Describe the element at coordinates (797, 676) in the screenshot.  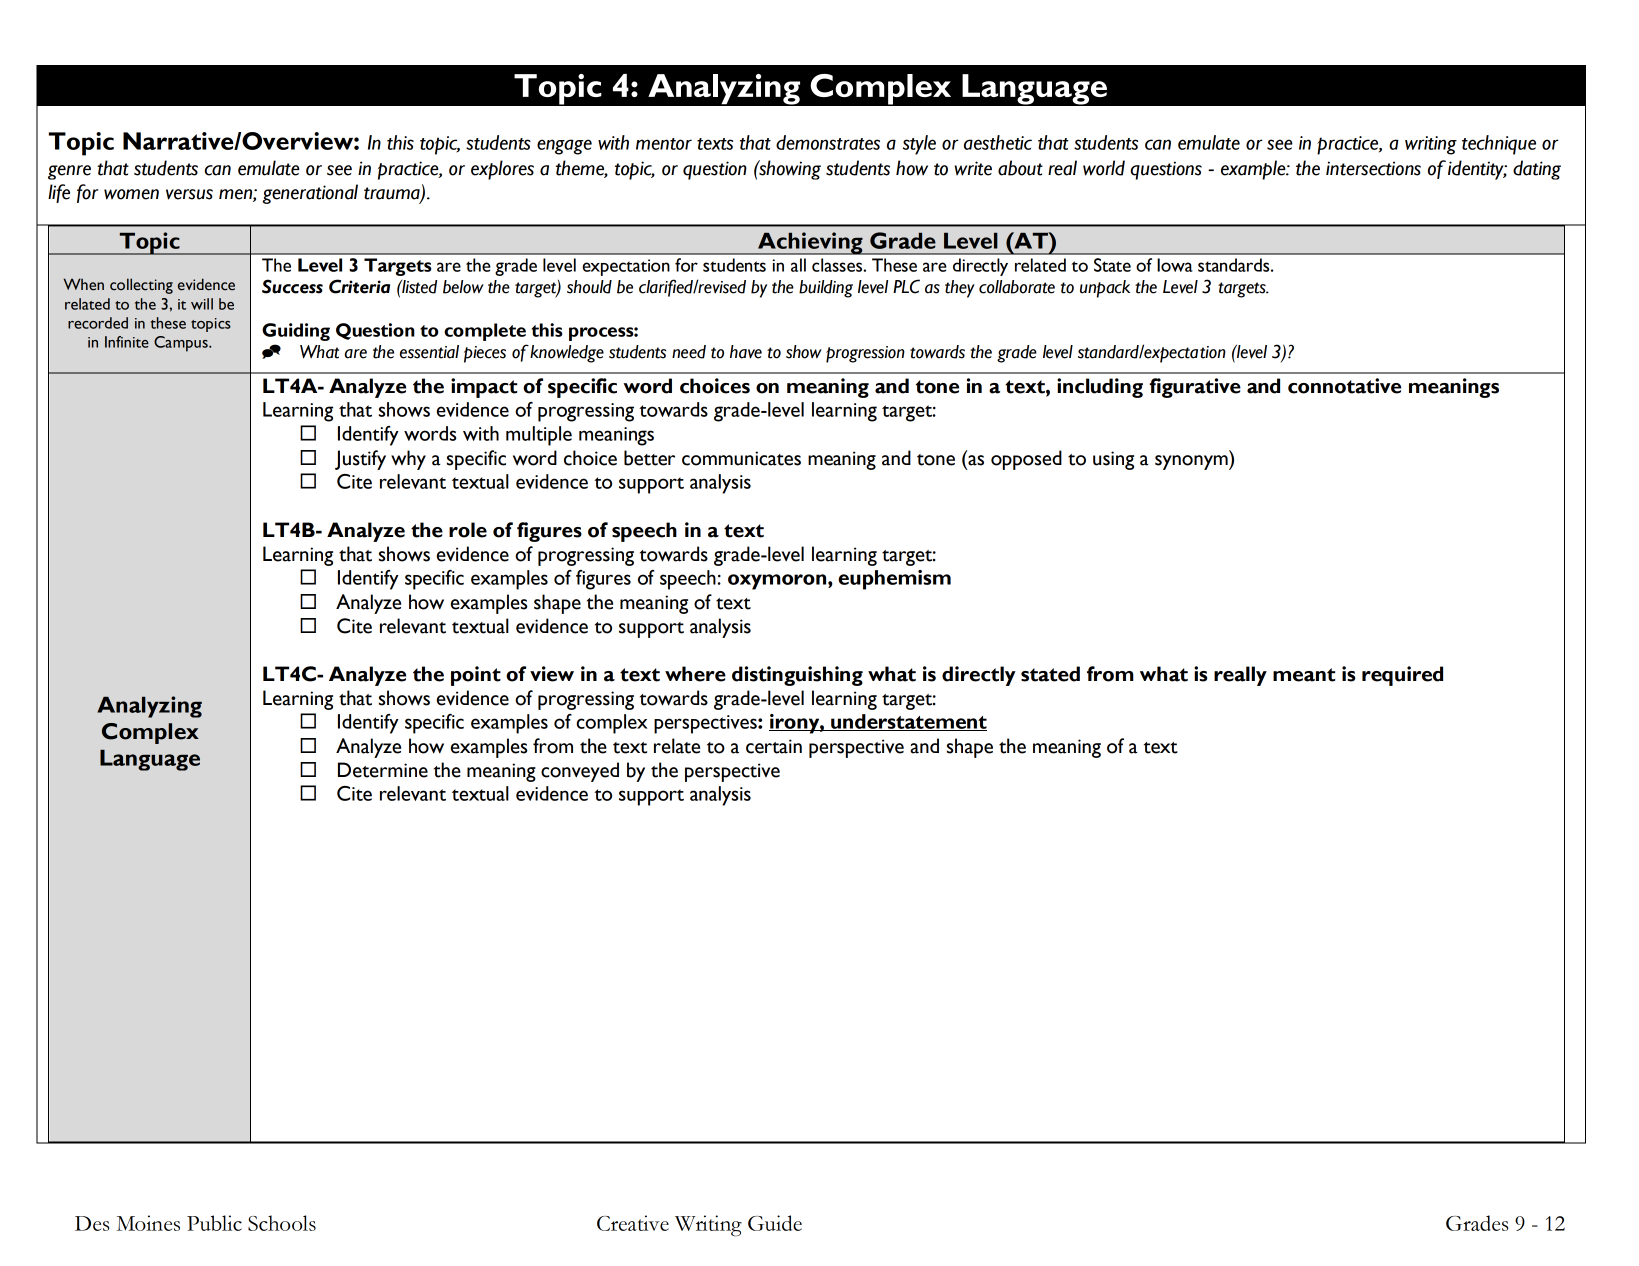
I see `distinguishing` at that location.
